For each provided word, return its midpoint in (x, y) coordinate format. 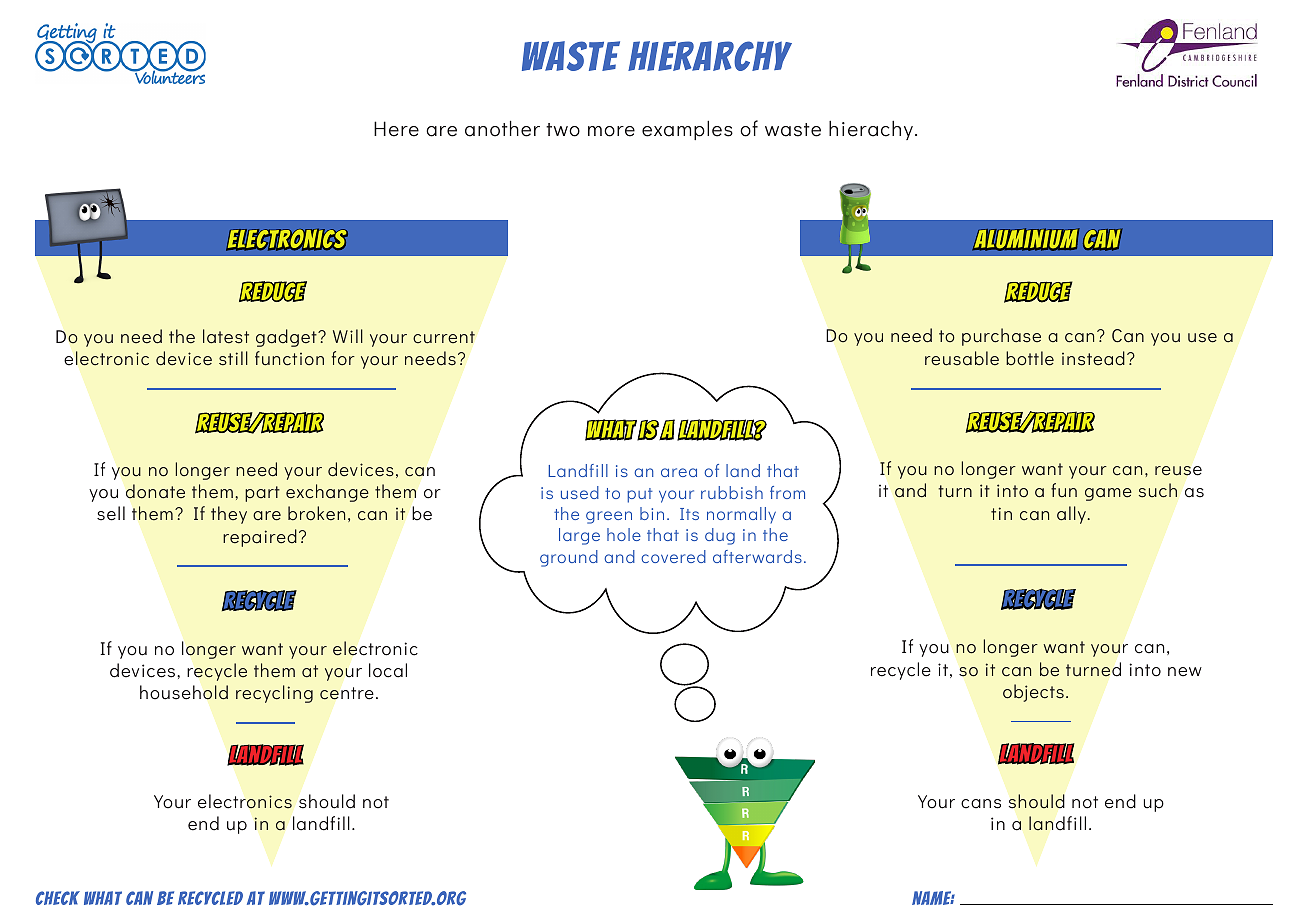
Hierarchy (710, 56)
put (640, 495)
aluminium (1026, 239)
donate (155, 491)
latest (226, 336)
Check (58, 898)
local (388, 670)
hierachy (872, 130)
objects (1033, 693)
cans (981, 804)
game (1108, 494)
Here (396, 129)
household (184, 692)
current (444, 337)
